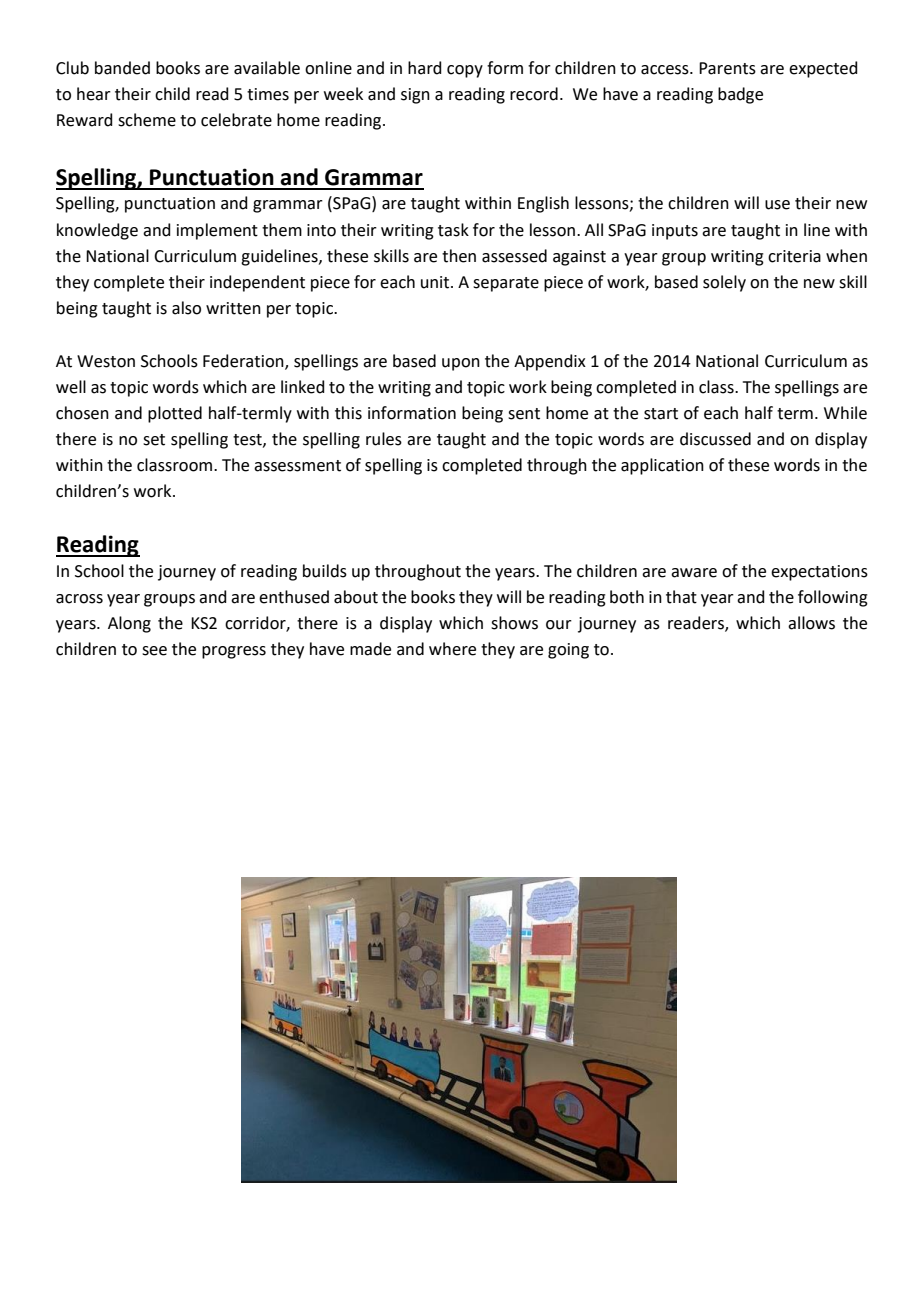 The image size is (924, 1308). Describe the element at coordinates (384, 439) in the screenshot. I see `rules` at that location.
